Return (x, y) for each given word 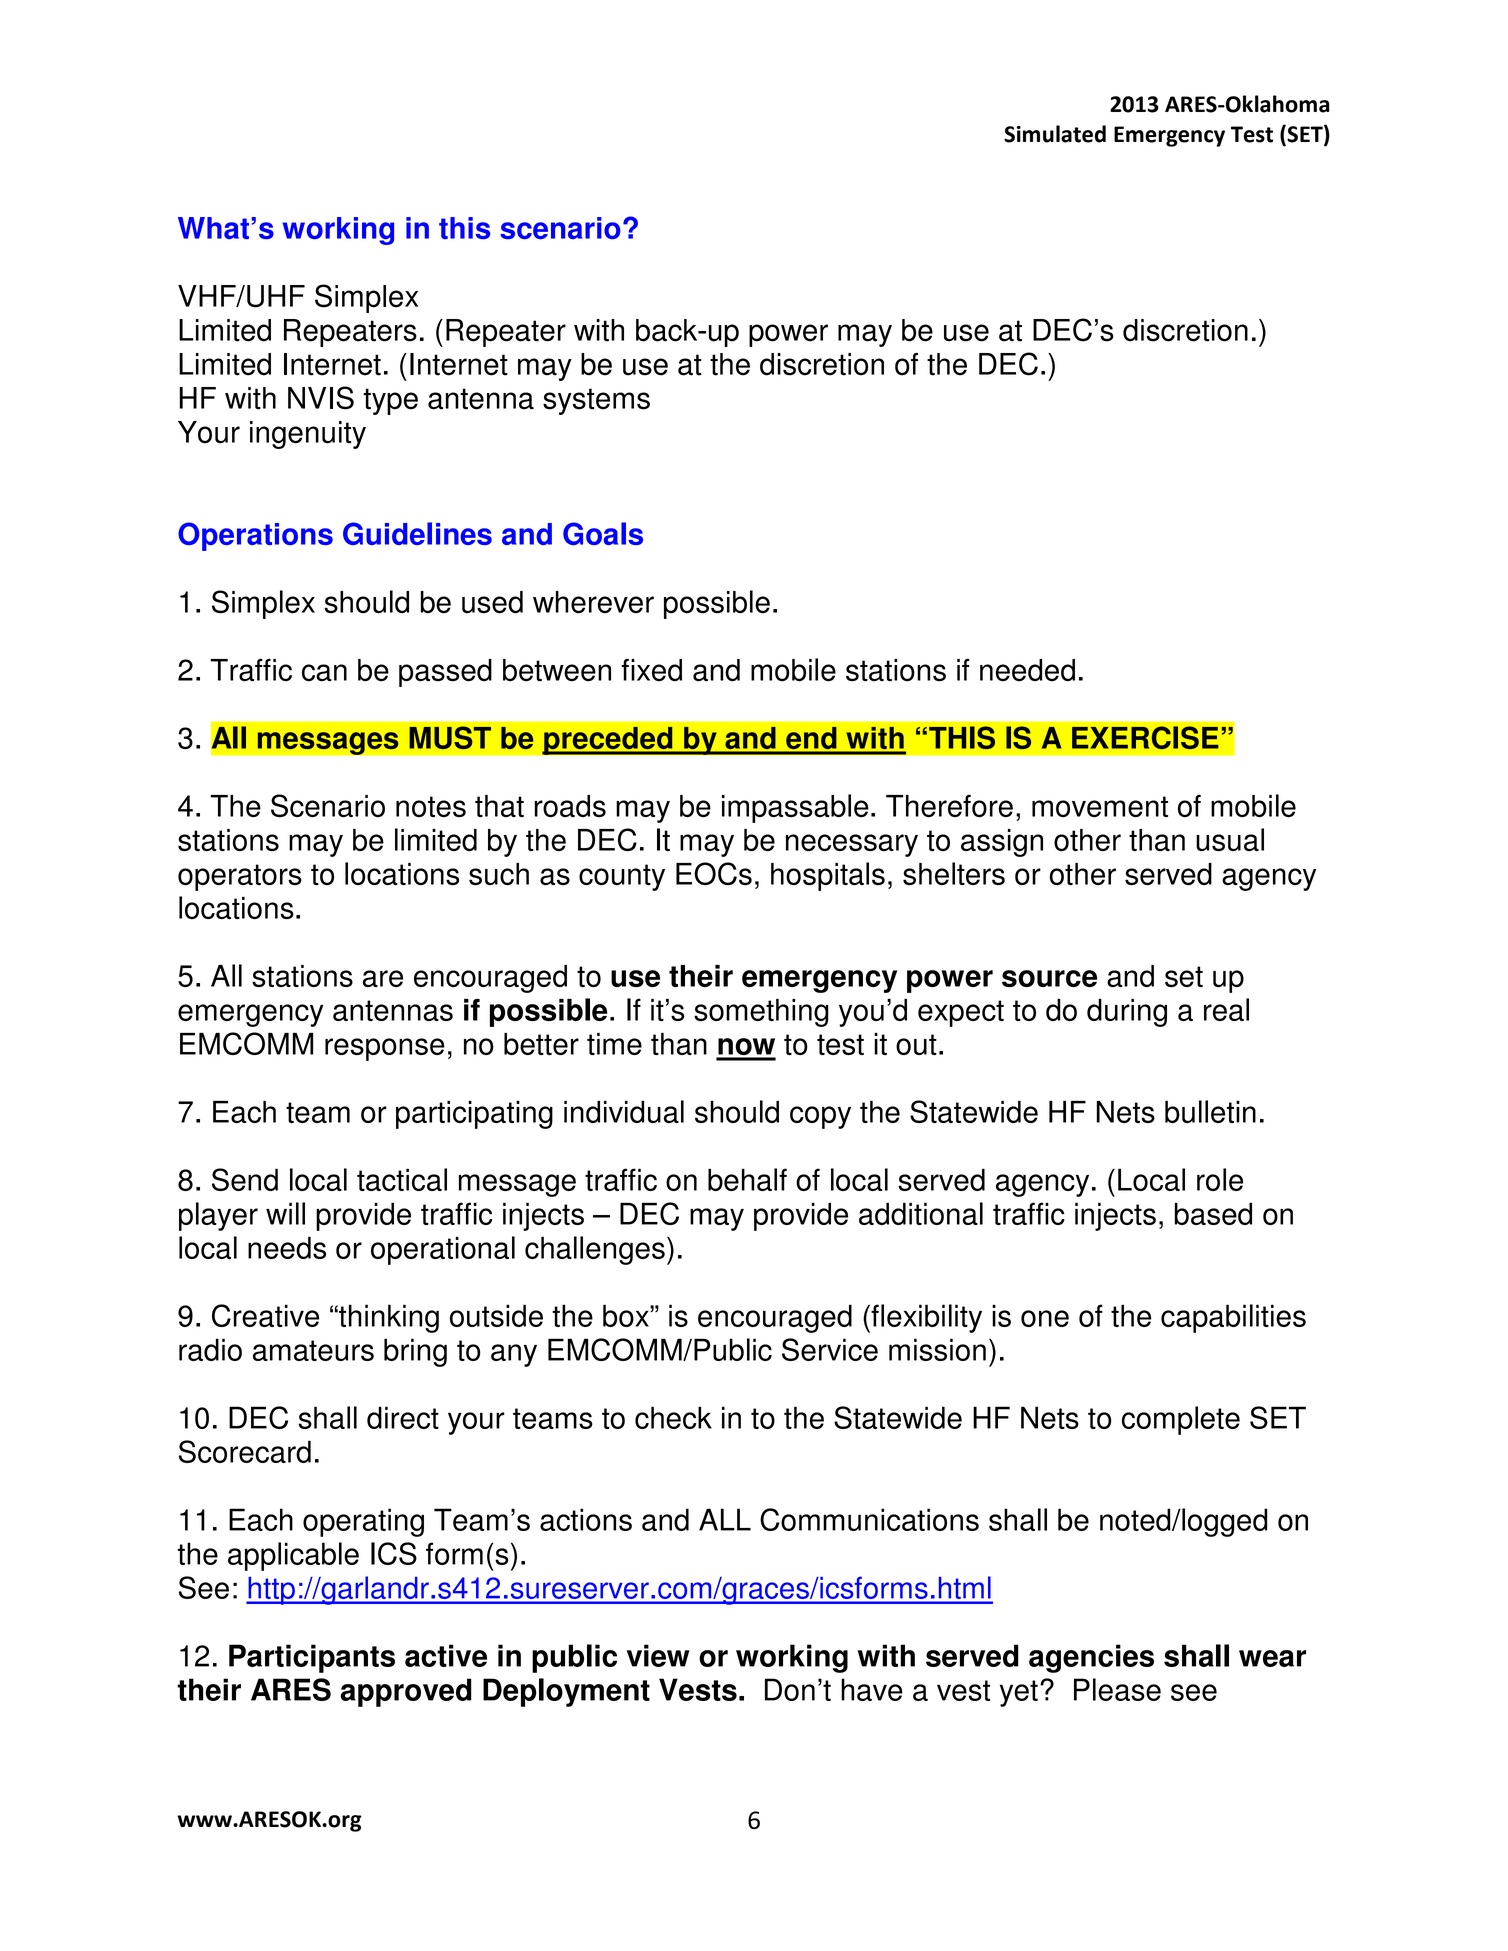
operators (240, 877)
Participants (312, 1658)
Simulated (1055, 134)
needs (287, 1247)
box (627, 1315)
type (390, 401)
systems (596, 401)
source (1049, 978)
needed (1027, 670)
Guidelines (417, 533)
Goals (603, 533)
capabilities (1233, 1318)
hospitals (828, 876)
